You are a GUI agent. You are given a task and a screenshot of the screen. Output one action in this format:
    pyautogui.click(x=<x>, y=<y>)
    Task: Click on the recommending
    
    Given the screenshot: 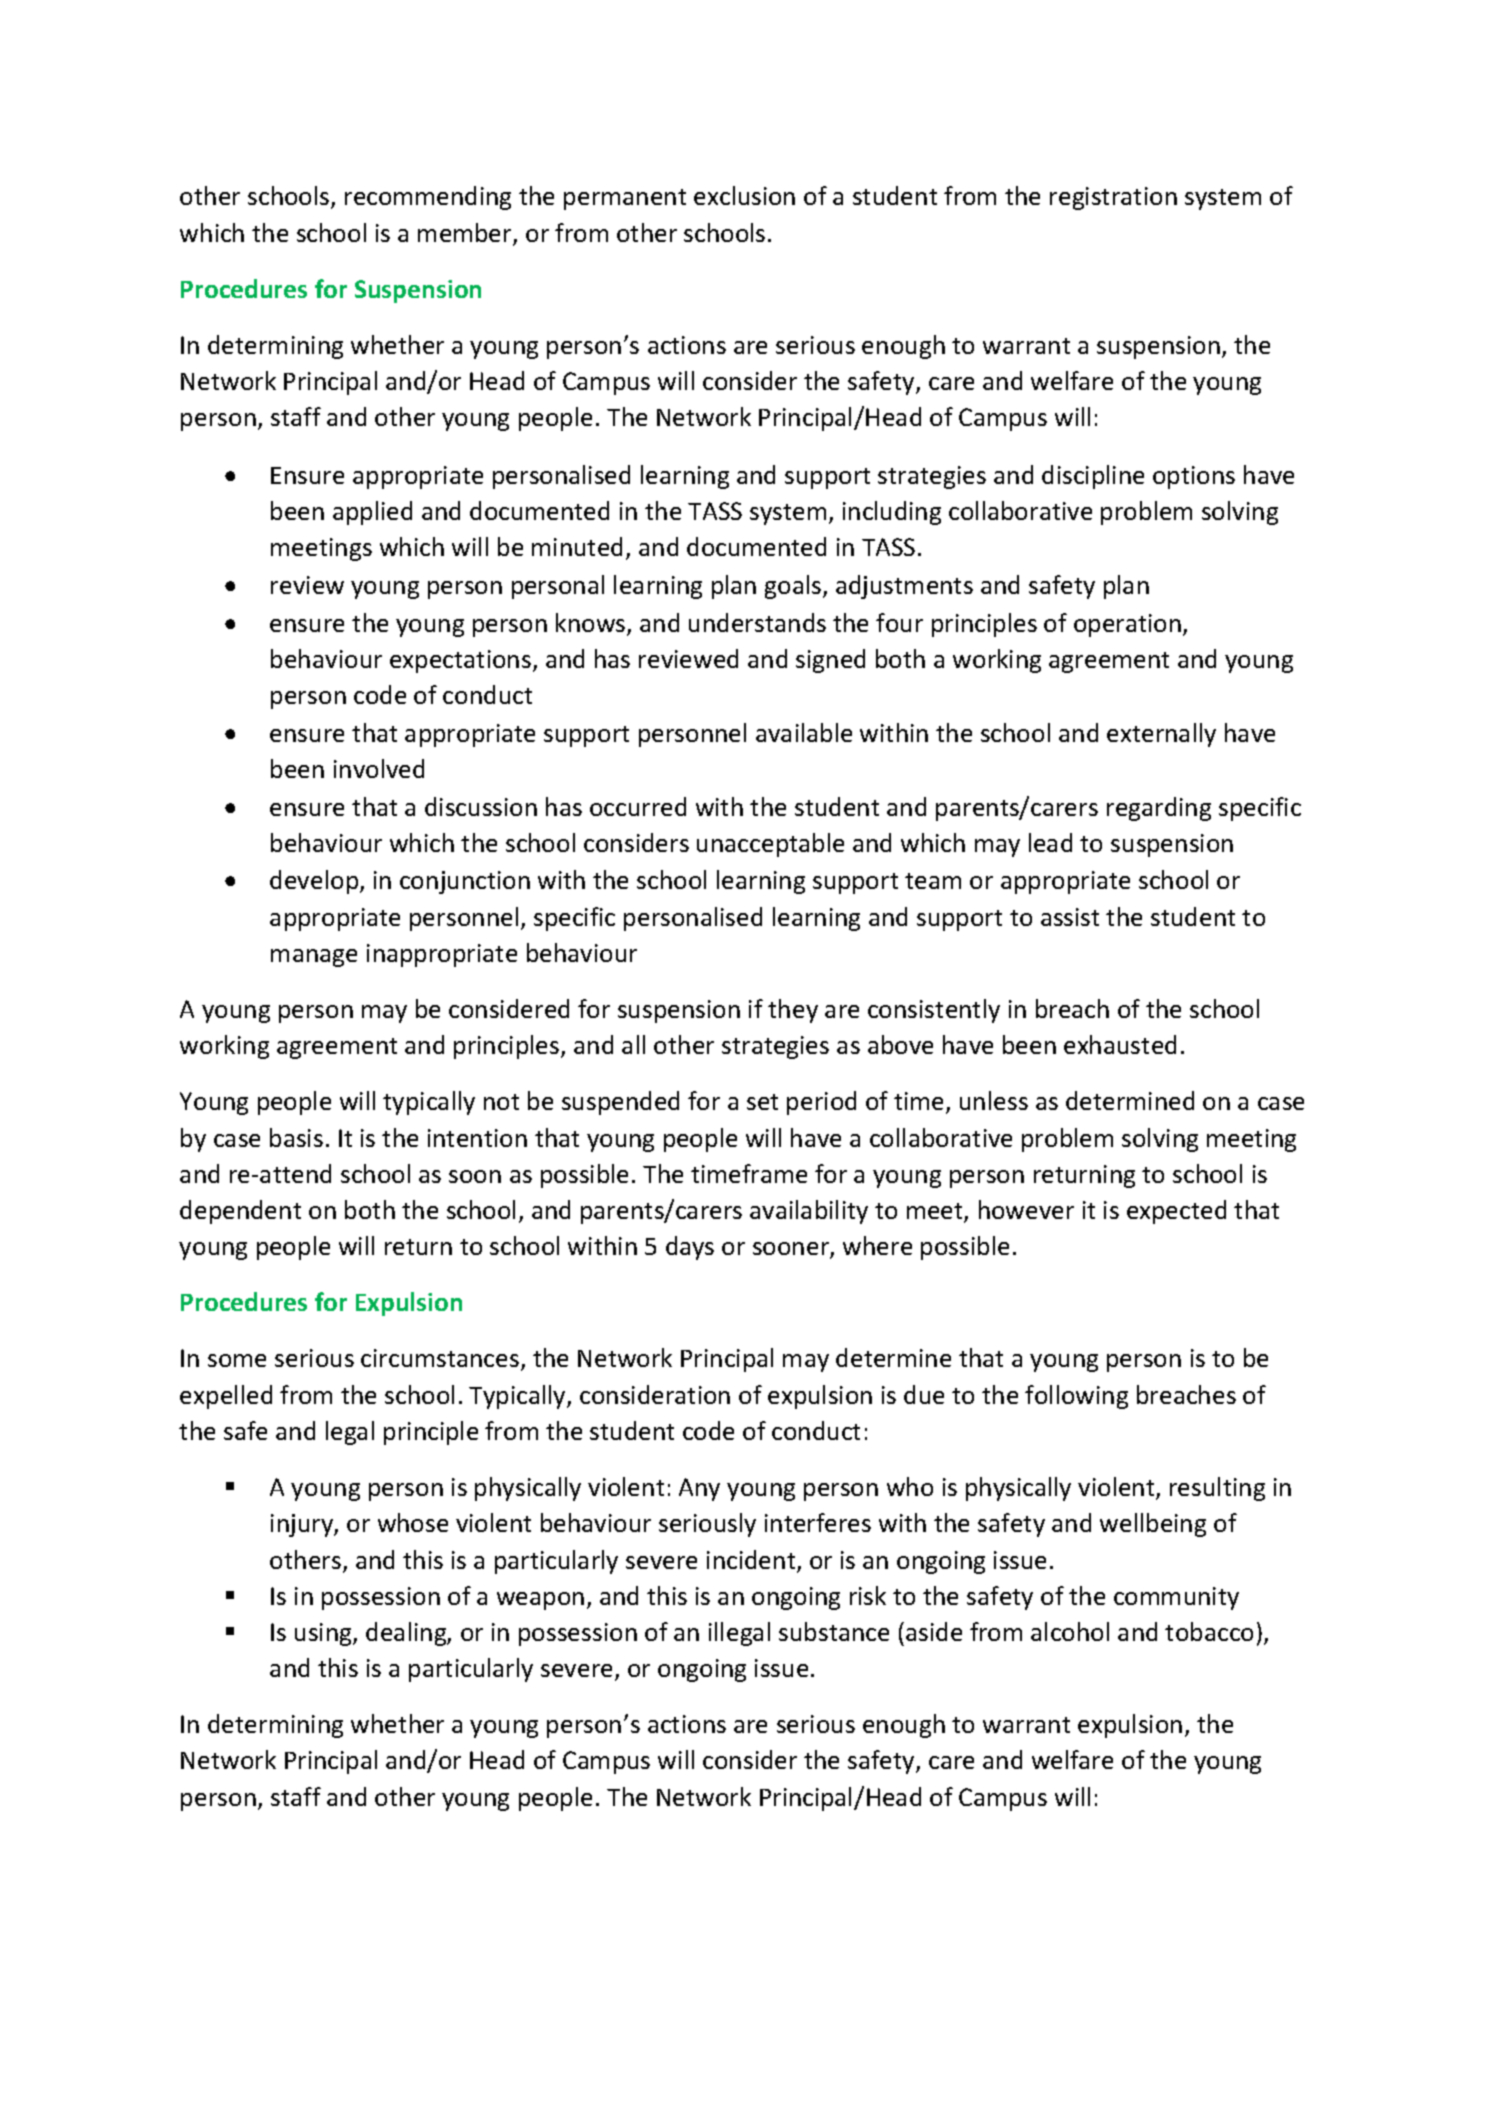 What is the action you would take?
    pyautogui.click(x=428, y=198)
